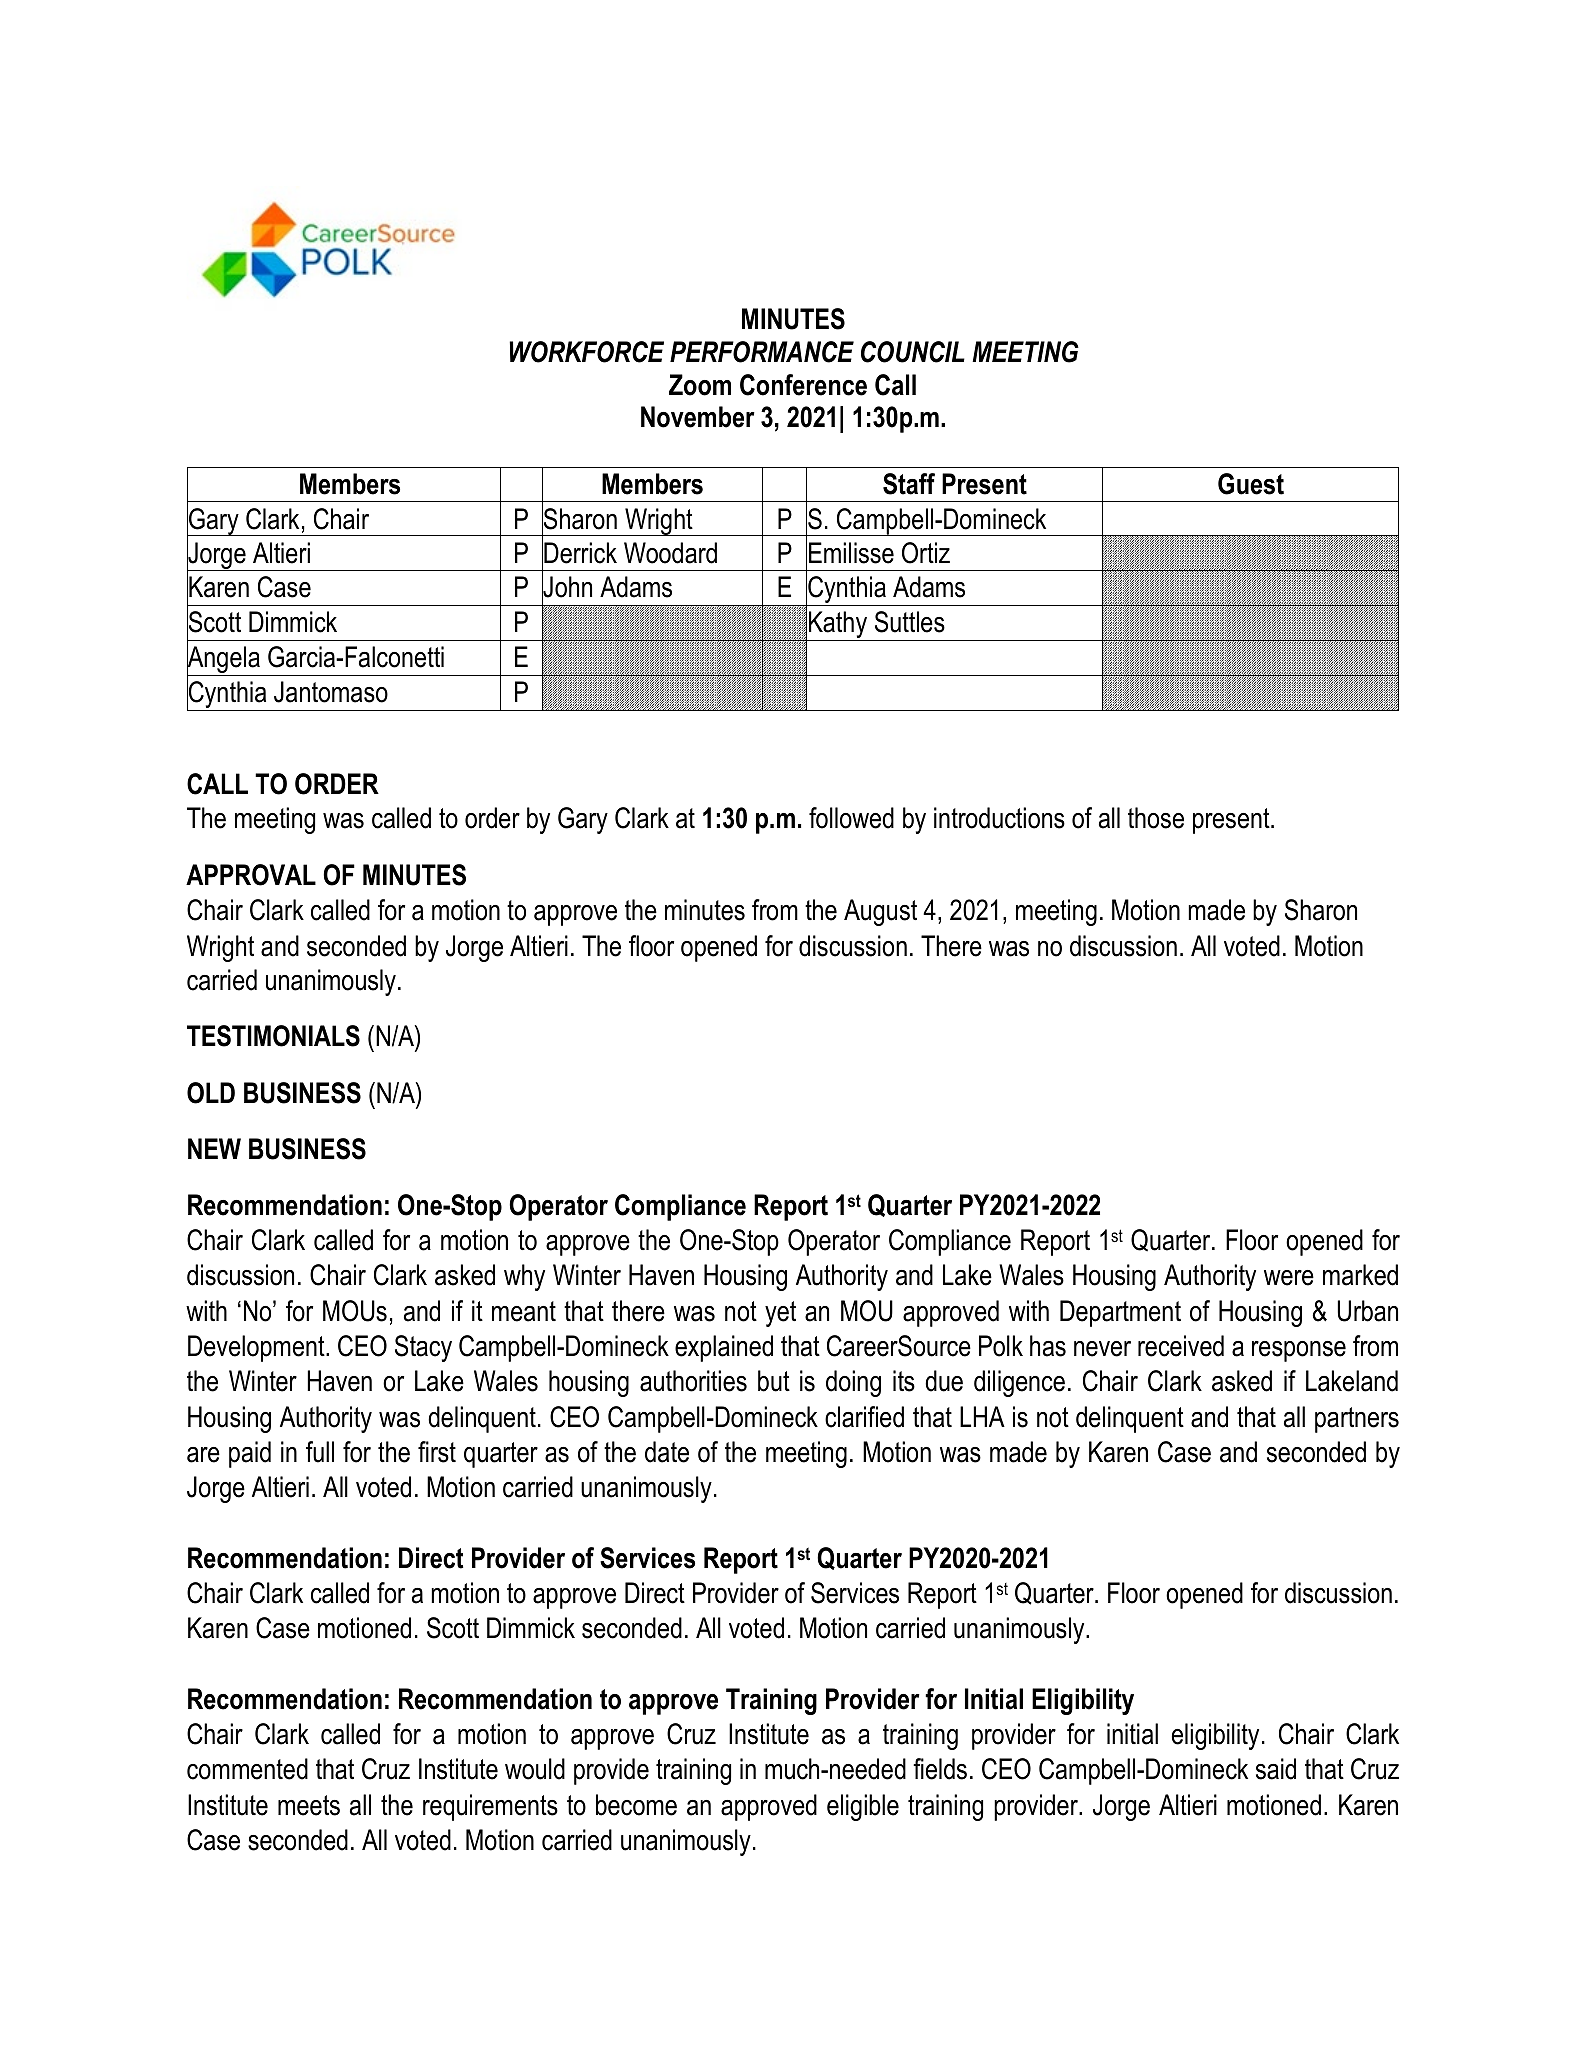  What do you see at coordinates (863, 1807) in the screenshot?
I see `eligible` at bounding box center [863, 1807].
